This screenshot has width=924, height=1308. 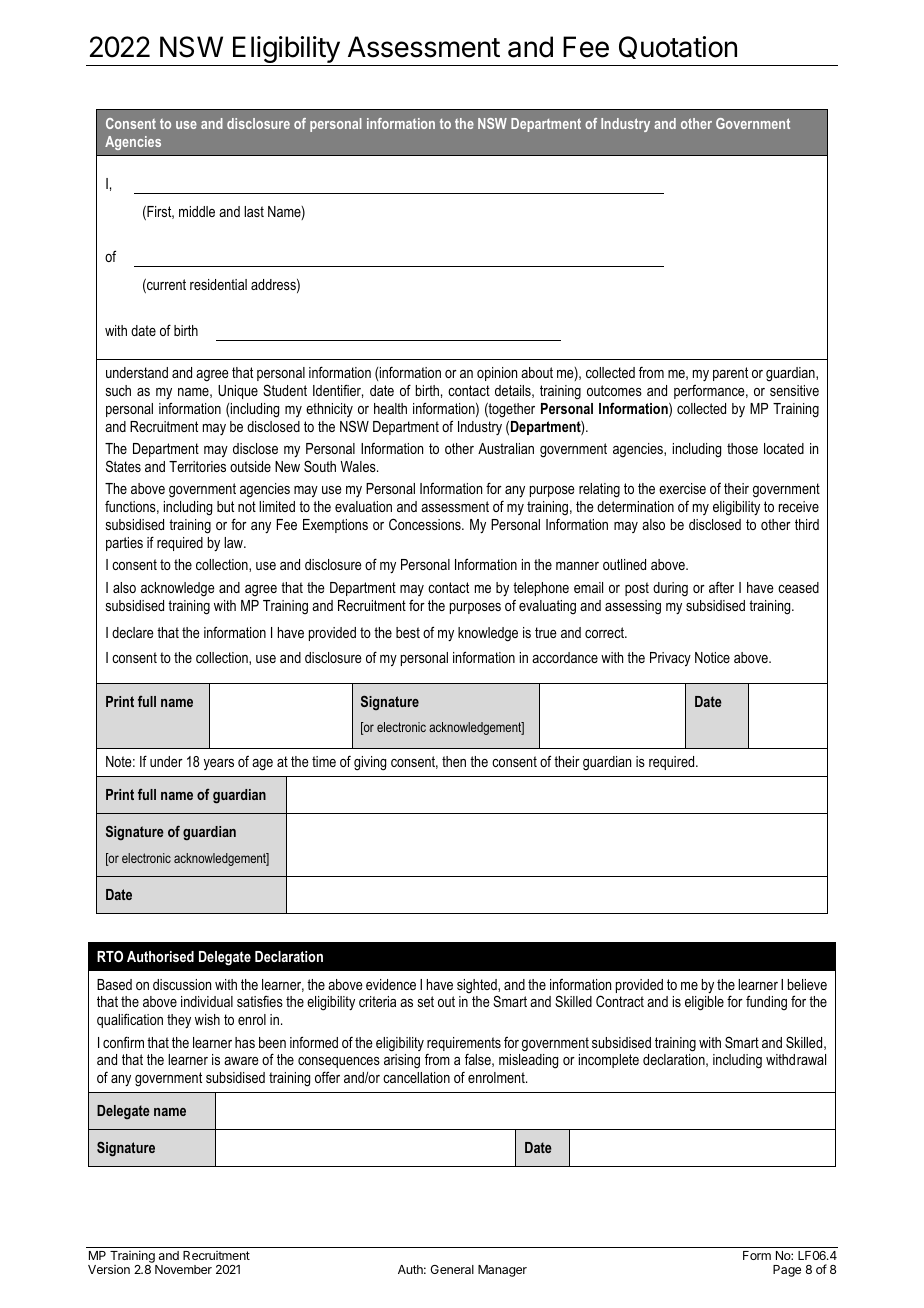 I want to click on parent, so click(x=730, y=374).
